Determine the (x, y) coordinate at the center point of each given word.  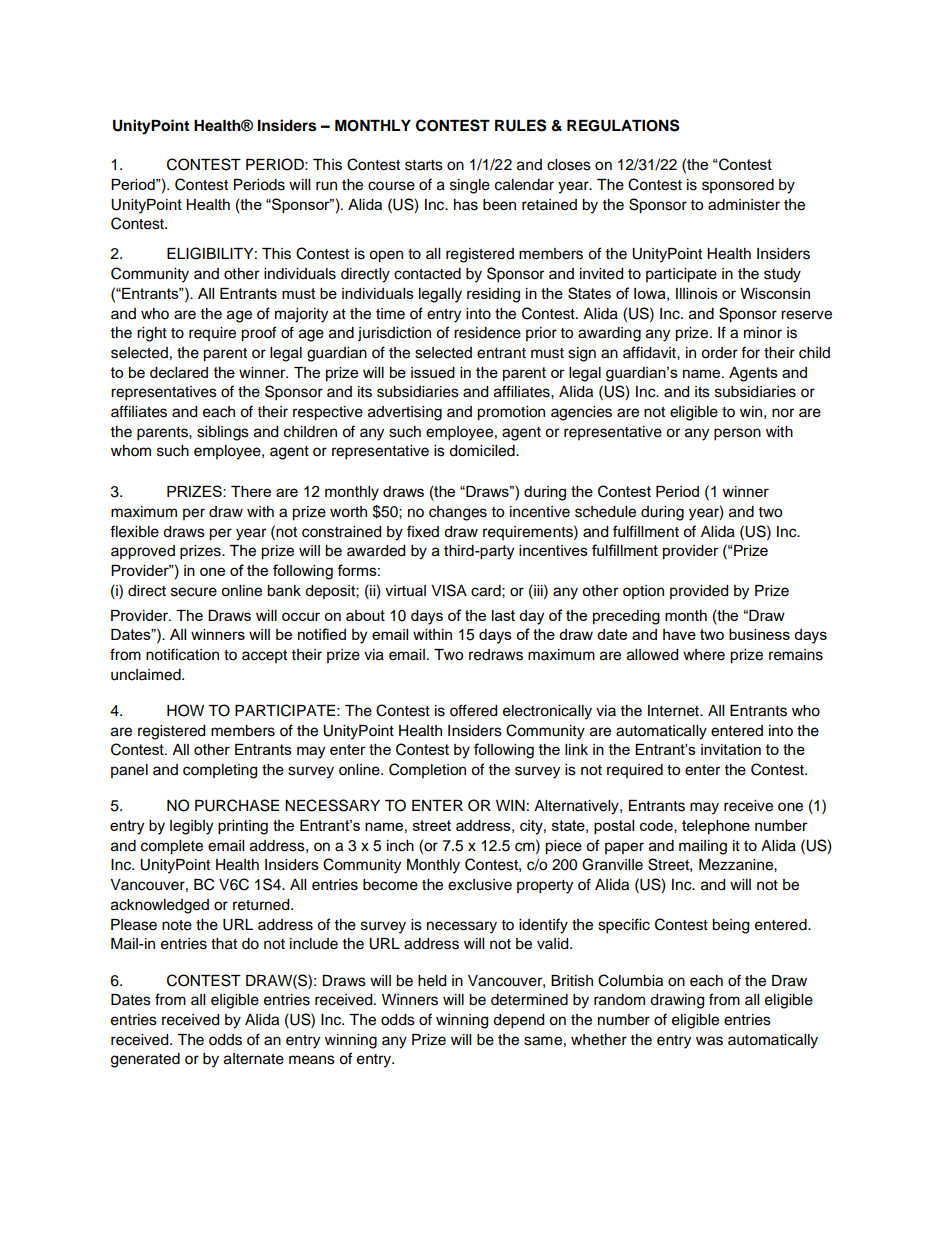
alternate (254, 1059)
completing (220, 771)
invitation (731, 749)
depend (518, 1021)
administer (744, 205)
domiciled (483, 451)
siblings (223, 433)
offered (473, 710)
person (737, 434)
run (326, 186)
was (709, 1041)
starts (424, 165)
